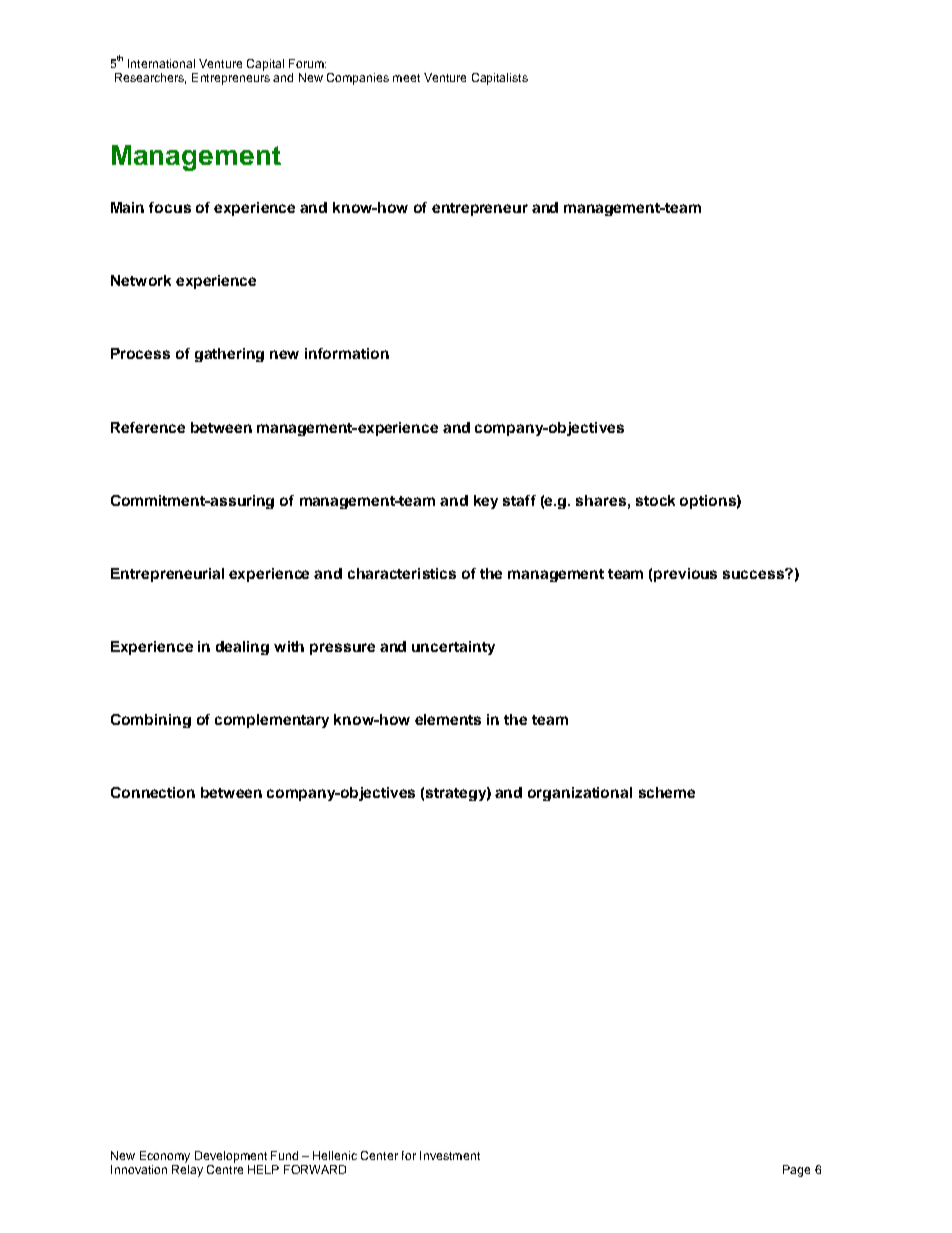 The height and width of the screenshot is (1233, 952). I want to click on Investment, so click(450, 1155).
